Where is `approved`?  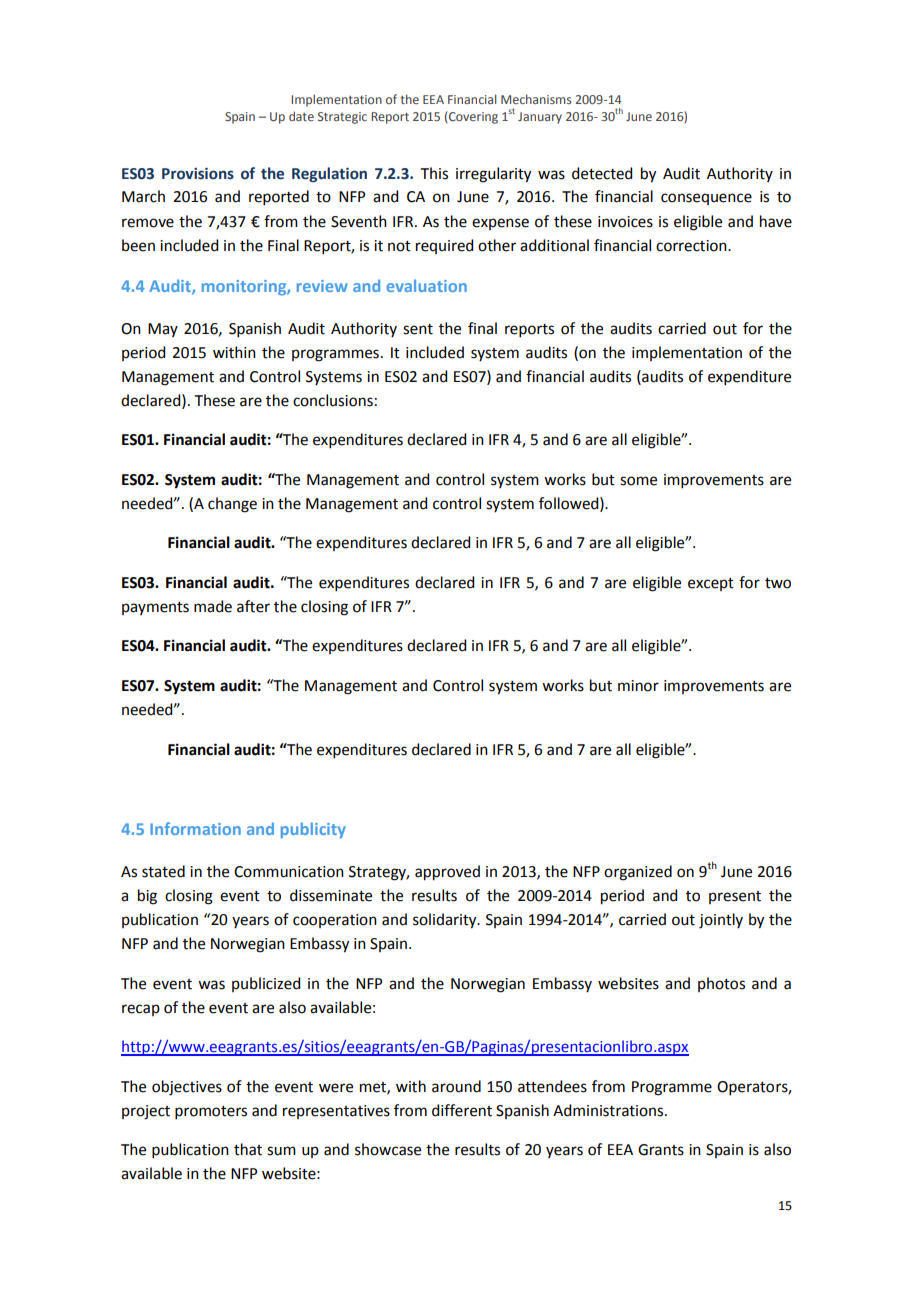 approved is located at coordinates (447, 873).
